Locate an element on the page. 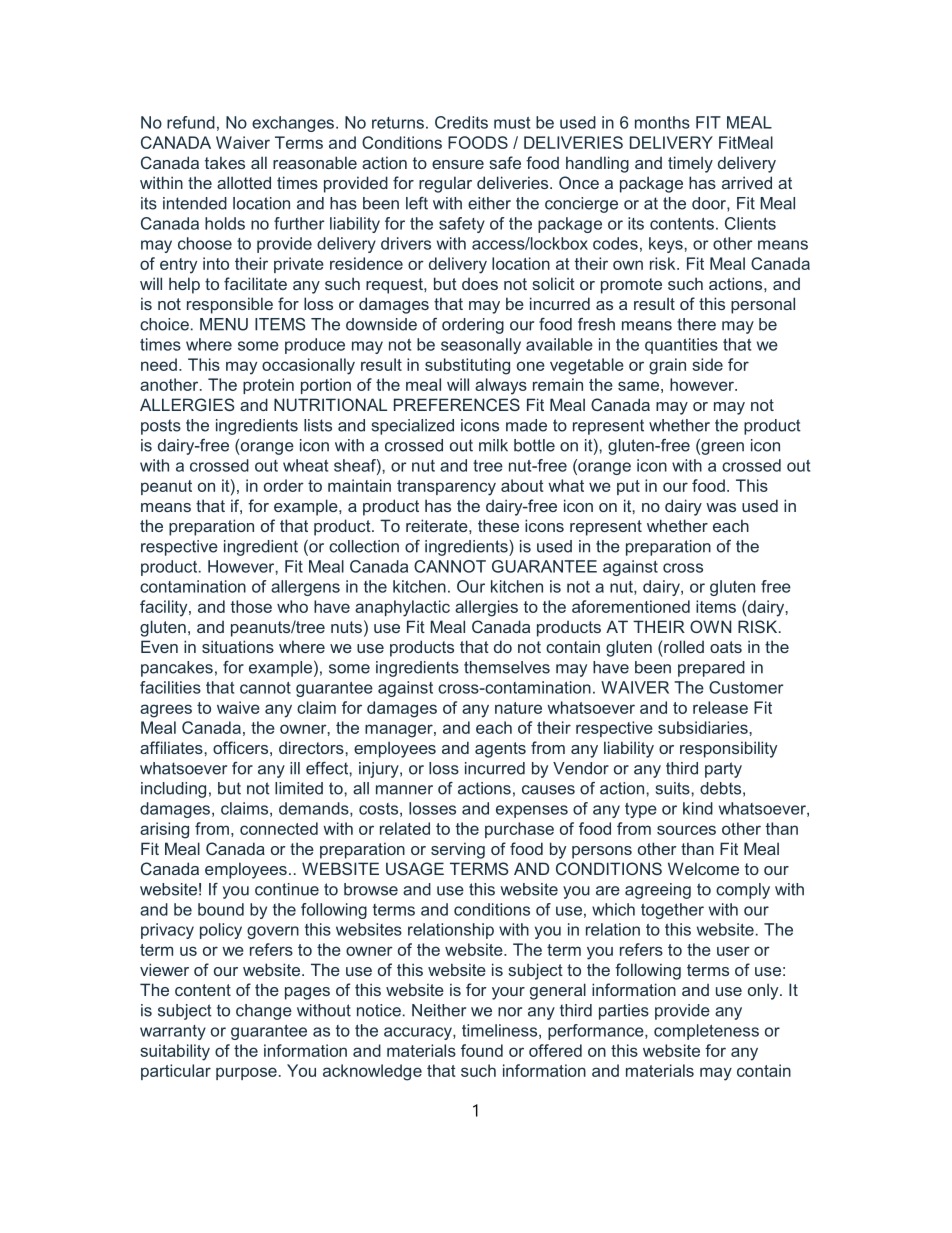 The width and height of the document is (952, 1233). there is located at coordinates (696, 324).
